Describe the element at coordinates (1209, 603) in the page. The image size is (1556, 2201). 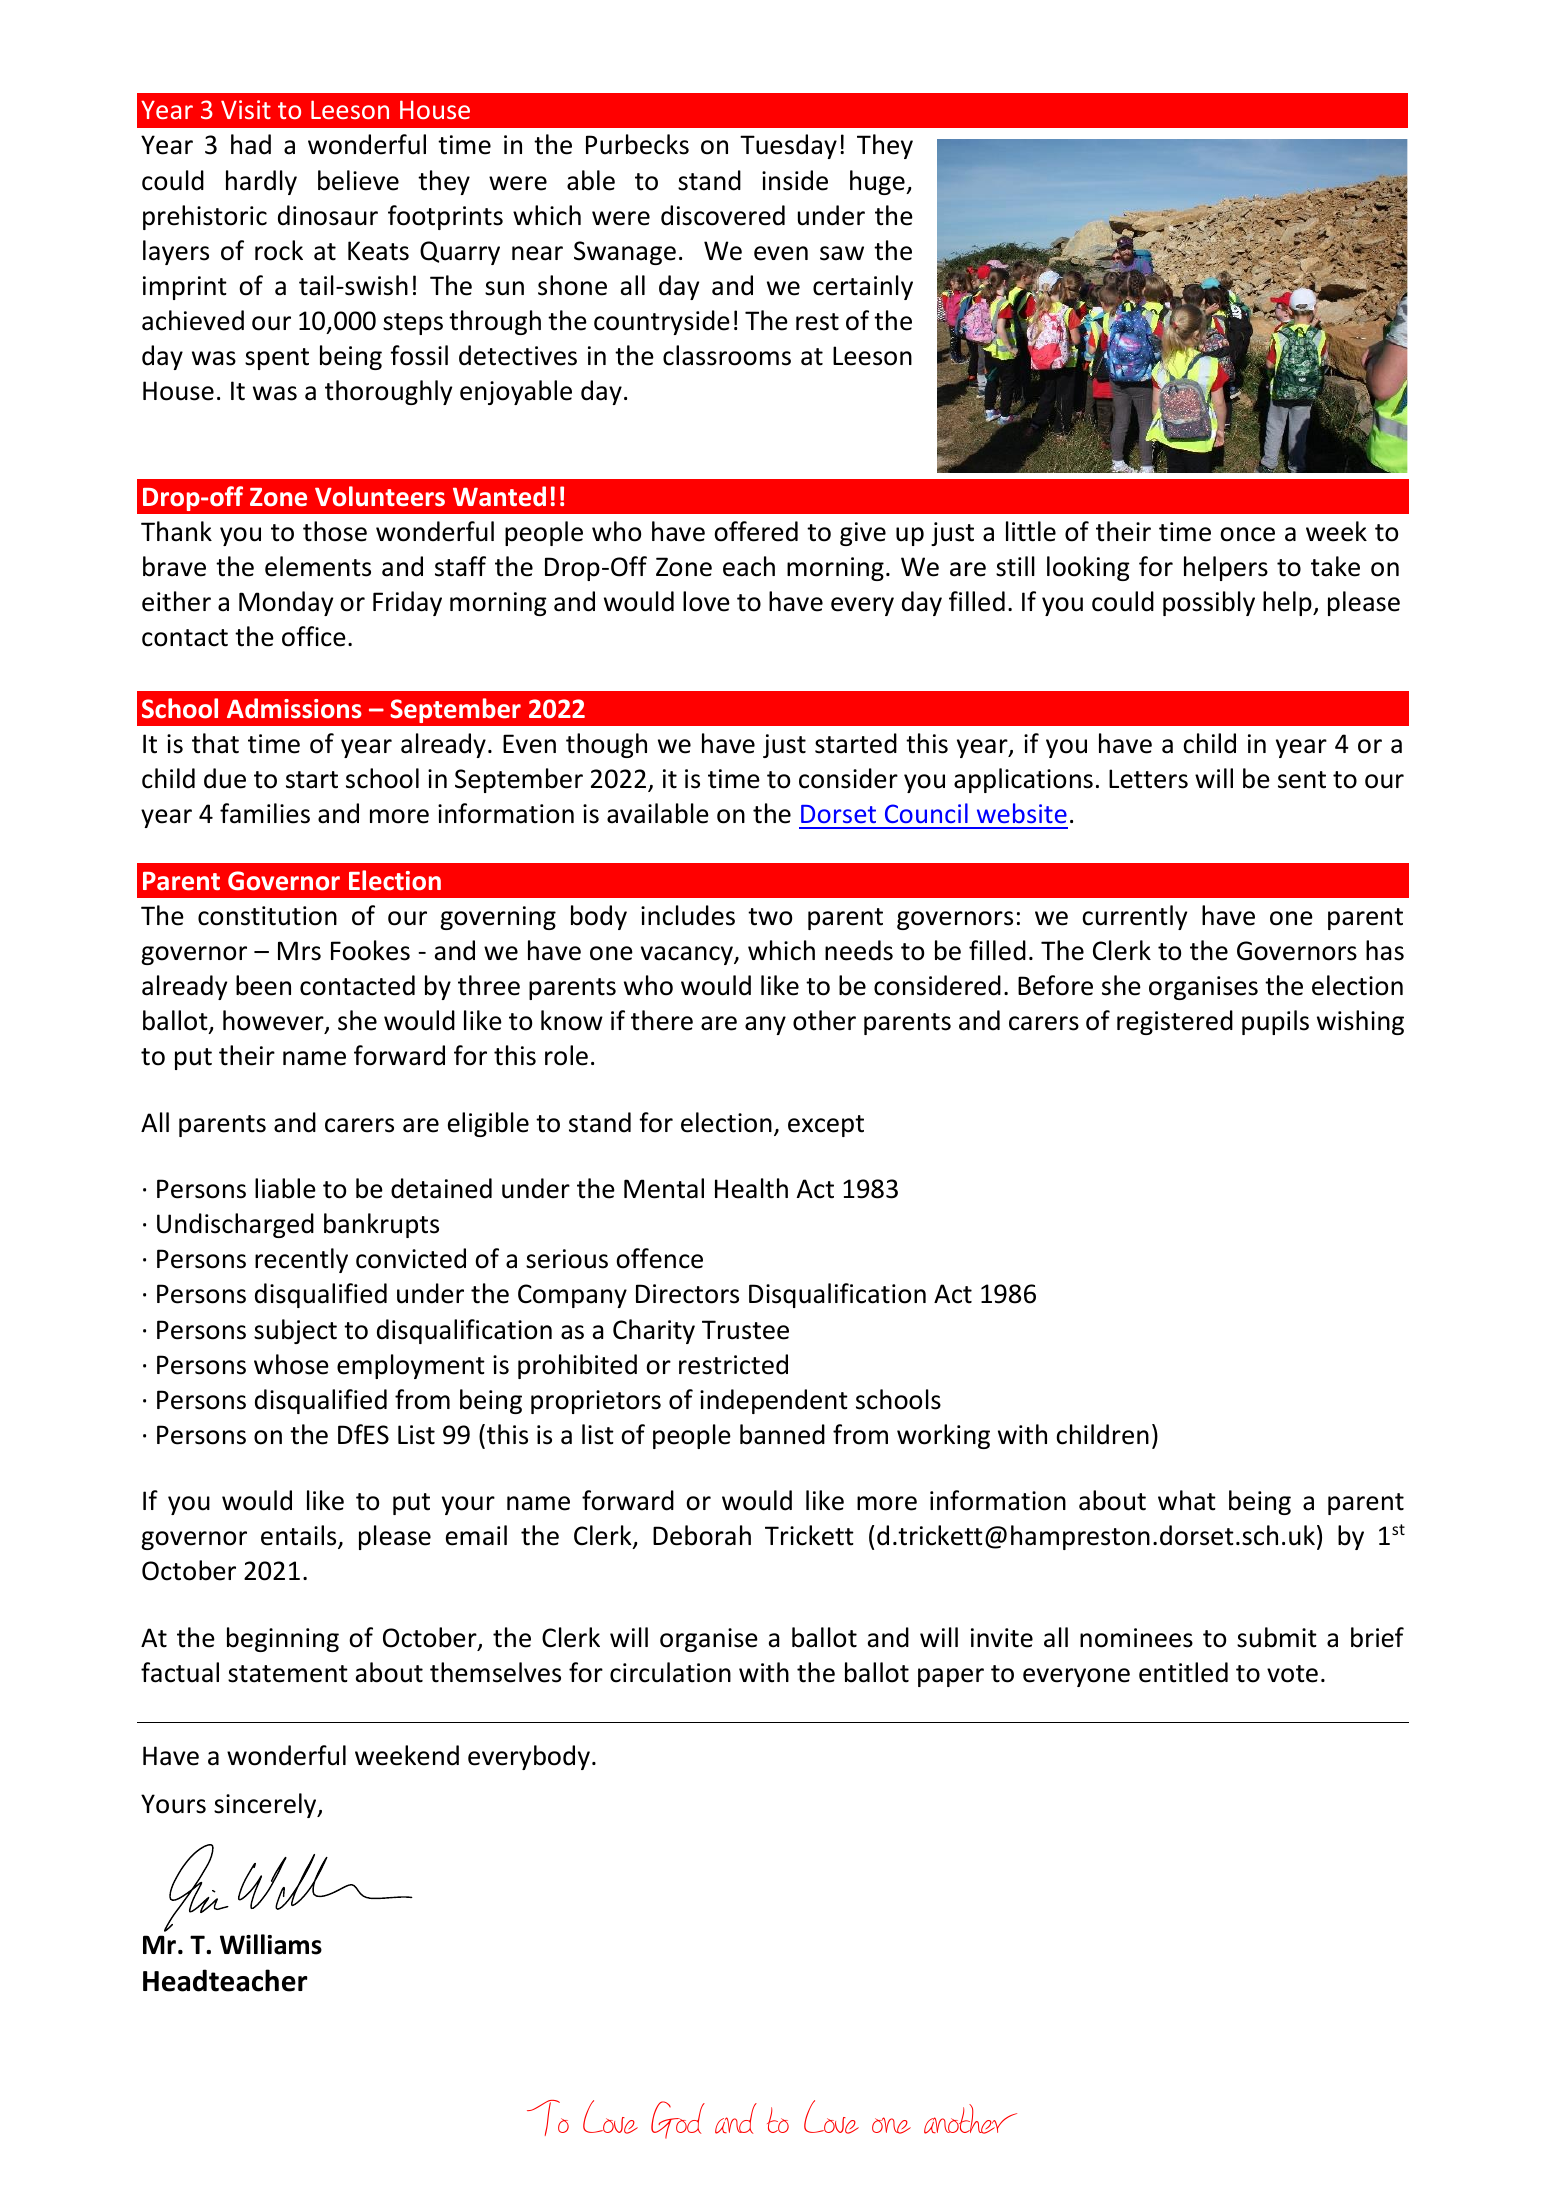
I see `possibly` at that location.
